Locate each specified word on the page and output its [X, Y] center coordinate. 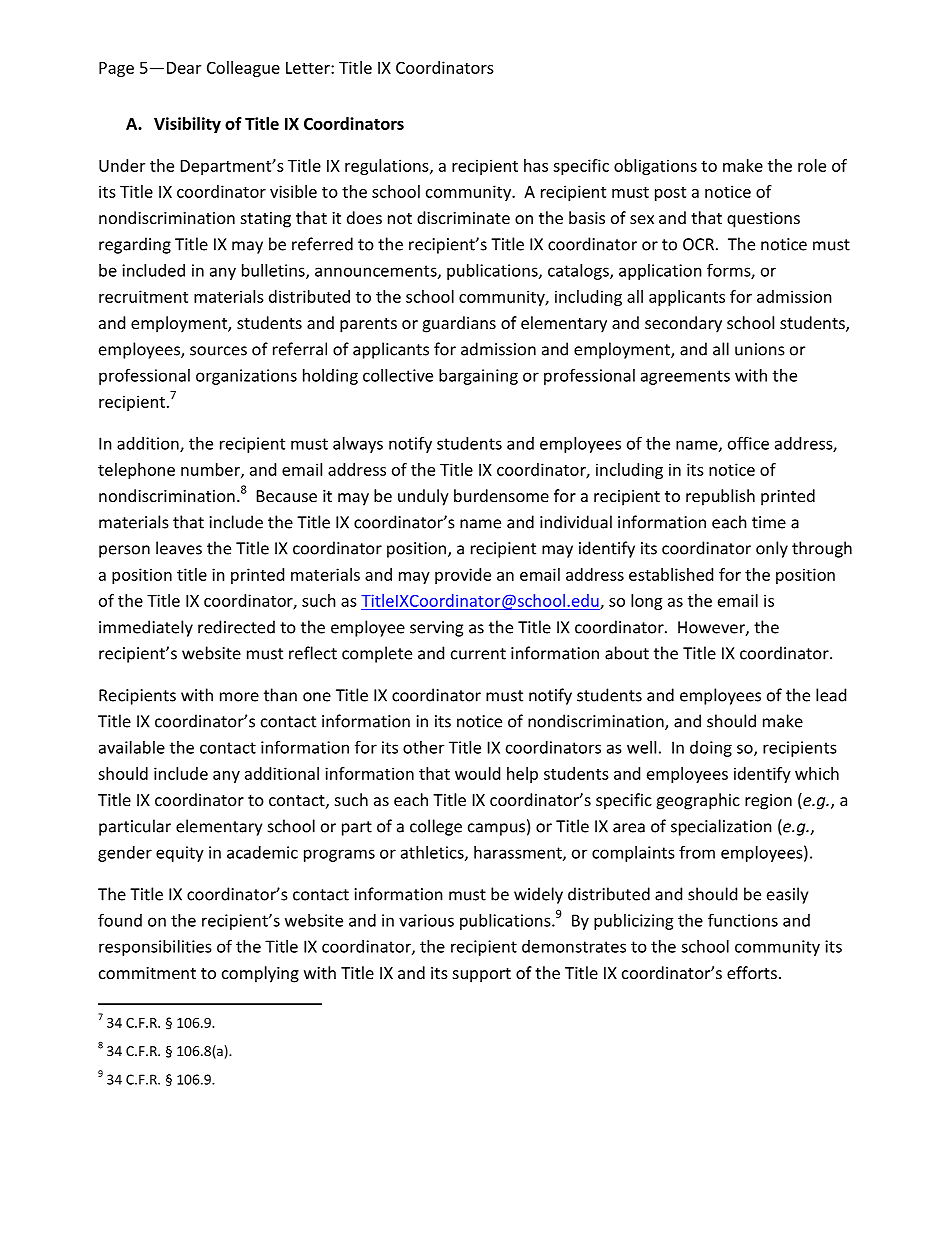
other [423, 747]
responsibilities [155, 948]
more [239, 697]
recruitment [143, 296]
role [812, 165]
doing [711, 749]
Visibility [187, 125]
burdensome [501, 495]
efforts [752, 972]
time [769, 522]
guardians [459, 324]
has [536, 165]
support [482, 975]
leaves [179, 548]
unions [760, 349]
